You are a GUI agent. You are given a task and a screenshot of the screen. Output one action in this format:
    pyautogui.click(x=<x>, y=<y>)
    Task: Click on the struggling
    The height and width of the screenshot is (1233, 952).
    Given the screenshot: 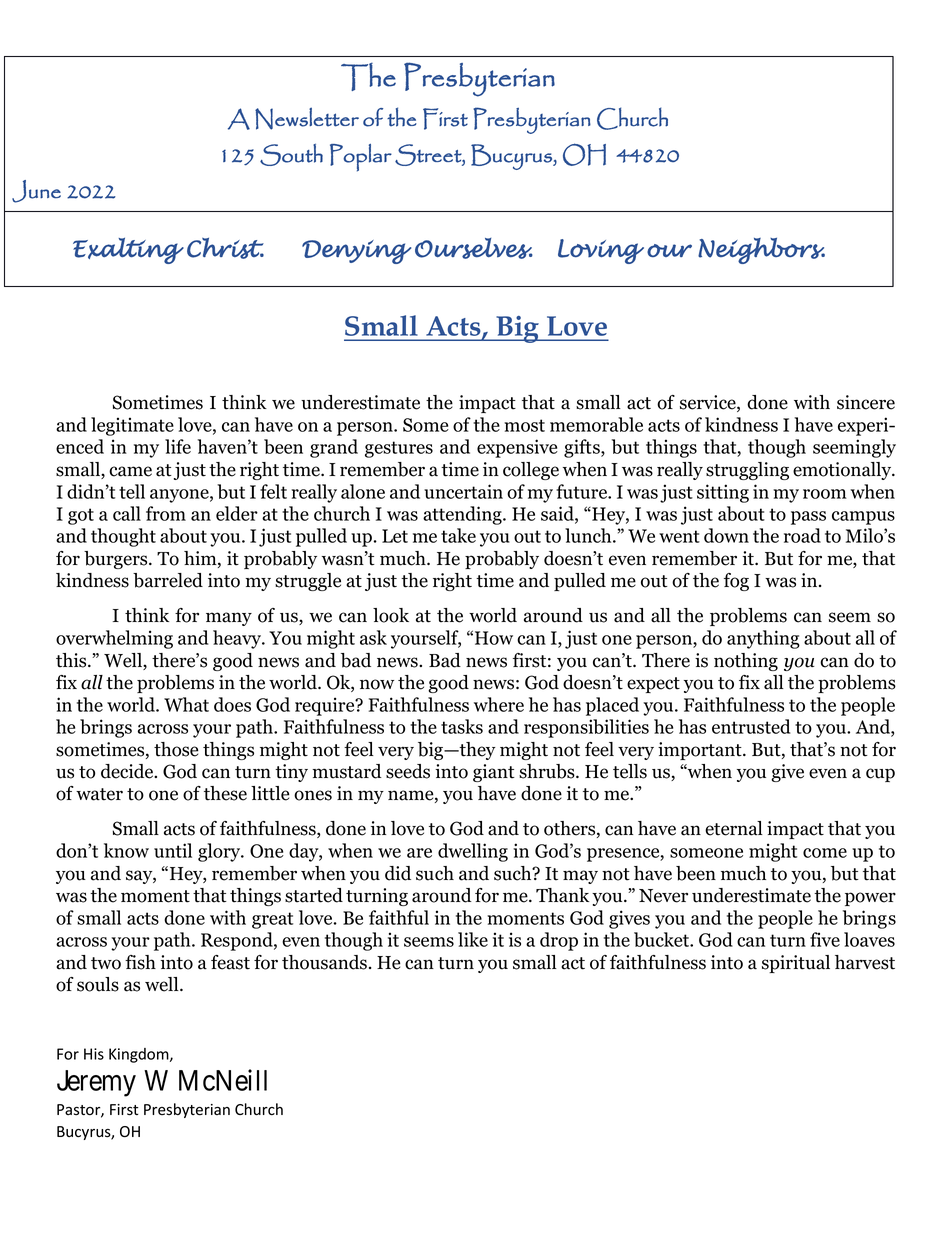 What is the action you would take?
    pyautogui.click(x=747, y=471)
